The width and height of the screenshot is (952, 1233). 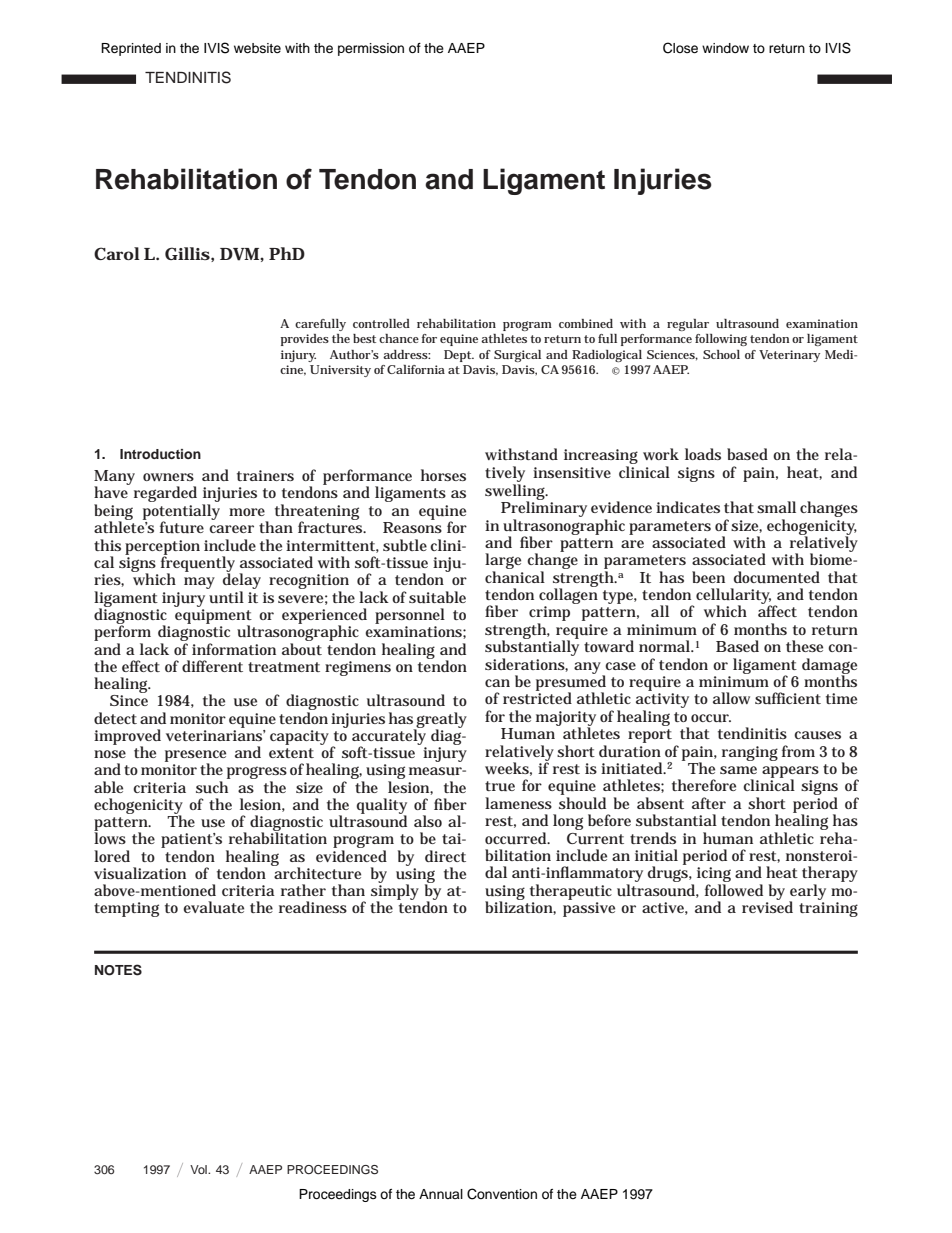 I want to click on permission, so click(x=371, y=49).
